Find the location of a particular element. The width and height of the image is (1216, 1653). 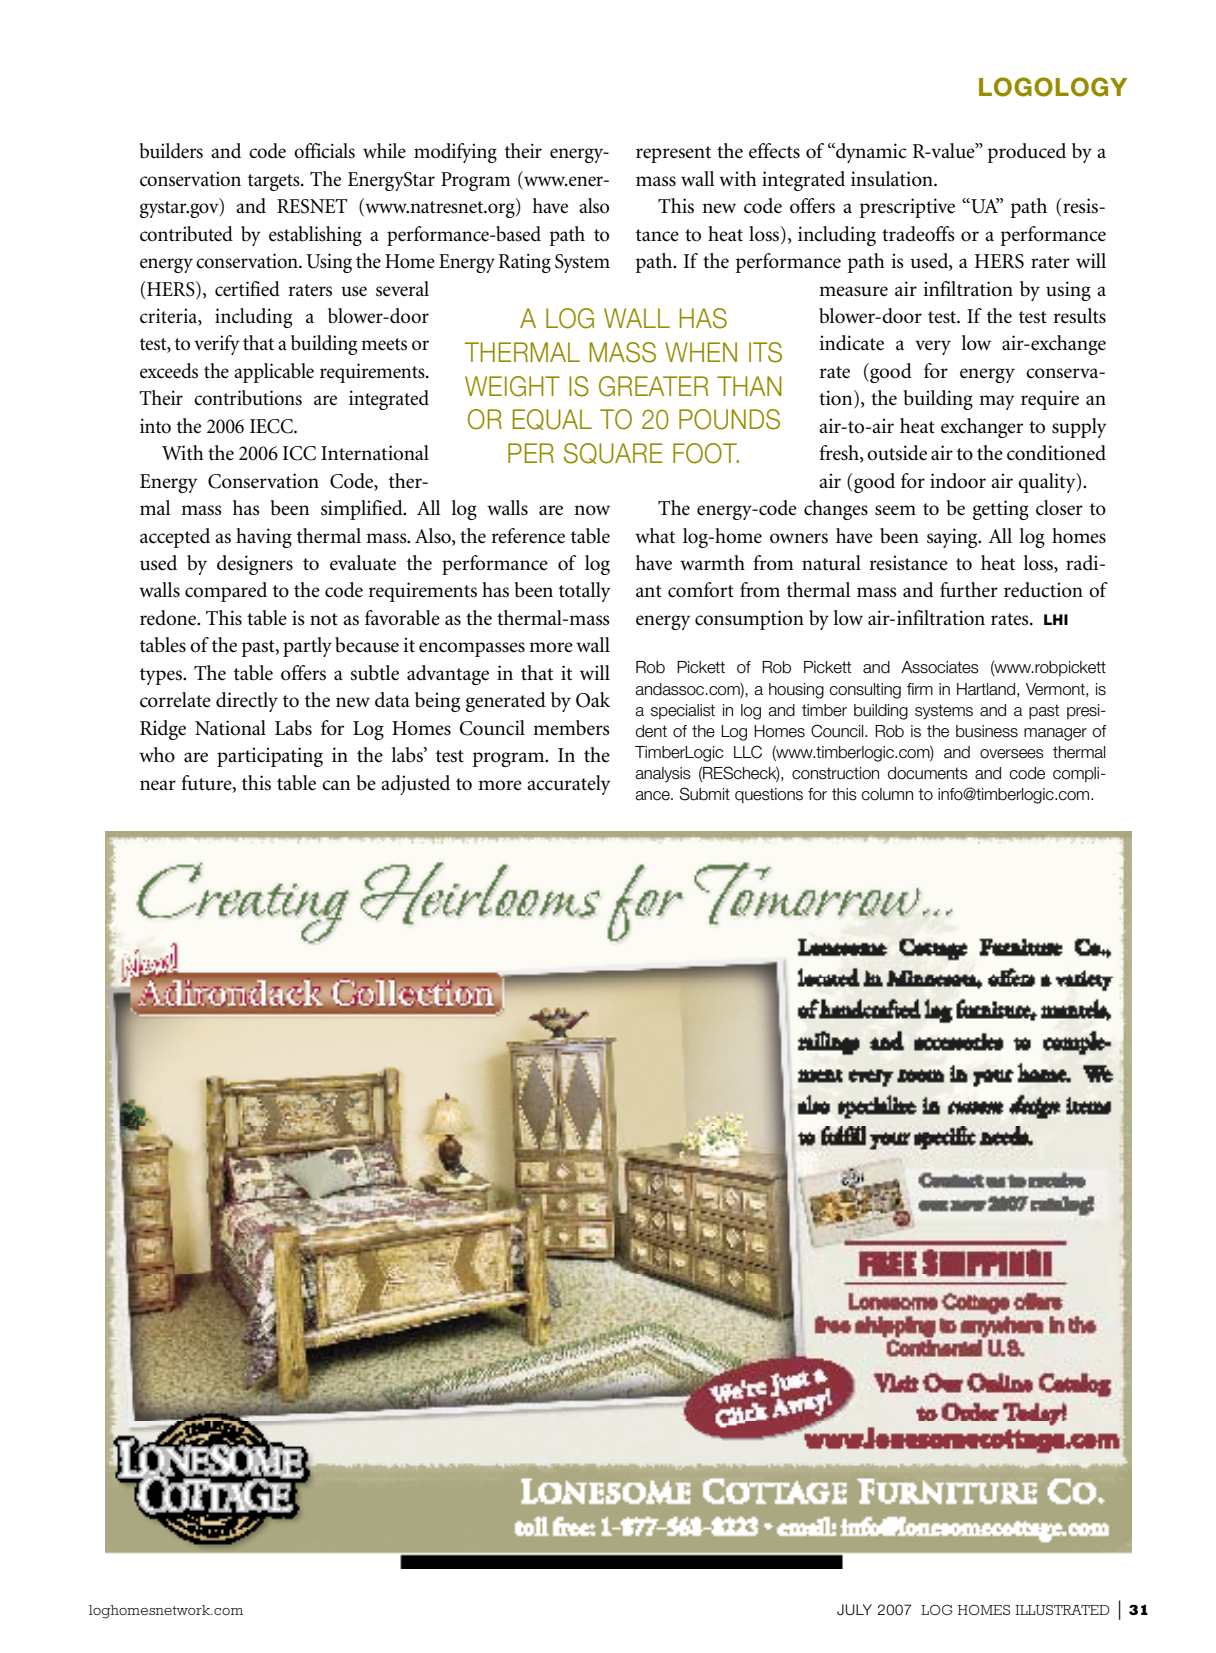

adjusted is located at coordinates (415, 785).
